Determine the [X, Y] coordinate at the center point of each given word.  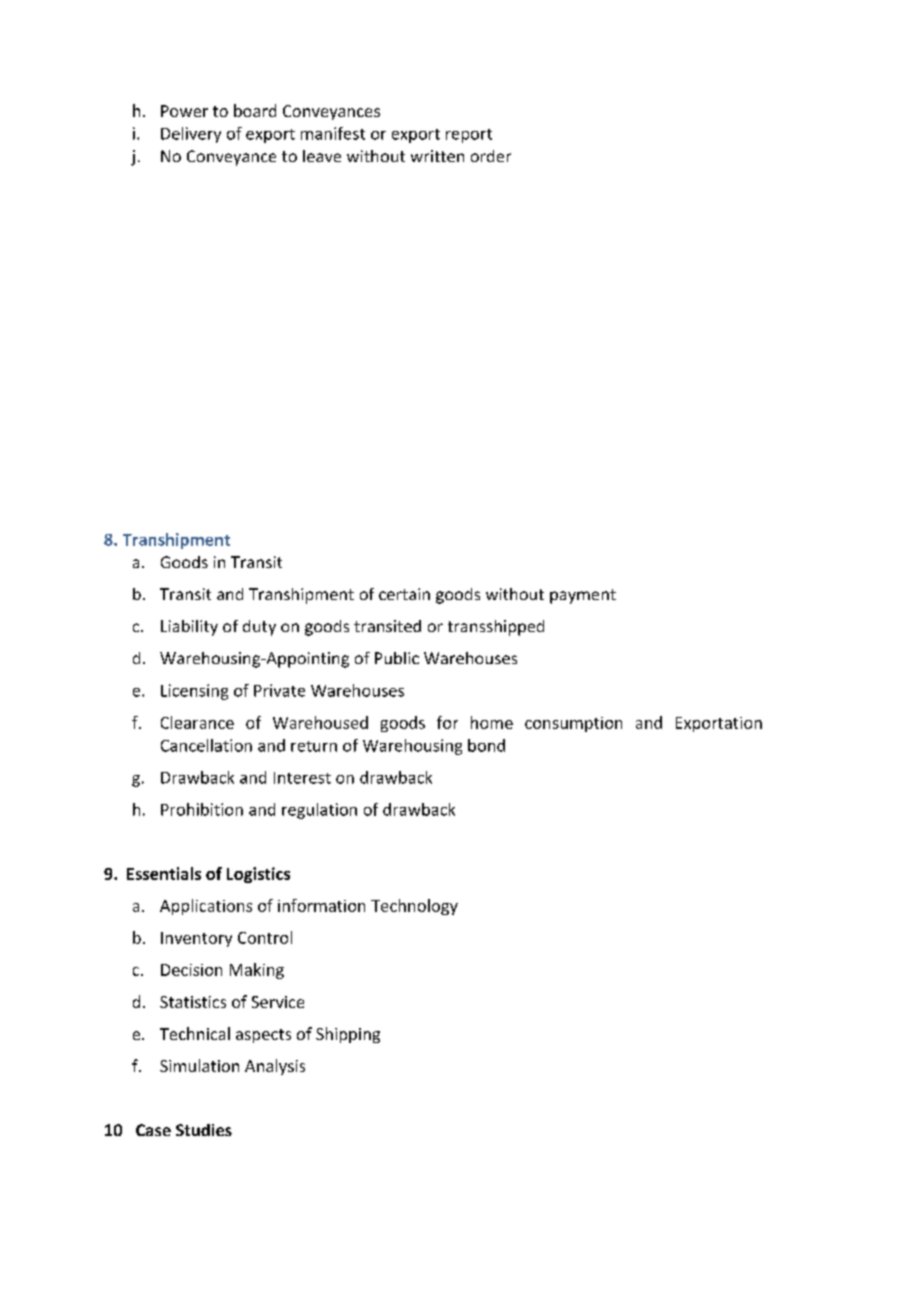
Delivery [191, 135]
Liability [189, 628]
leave [322, 156]
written [437, 156]
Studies [204, 1130]
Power [184, 111]
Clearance [197, 722]
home [492, 722]
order [491, 156]
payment [583, 596]
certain [404, 594]
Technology [414, 907]
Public [397, 658]
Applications [206, 907]
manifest [333, 133]
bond [486, 745]
